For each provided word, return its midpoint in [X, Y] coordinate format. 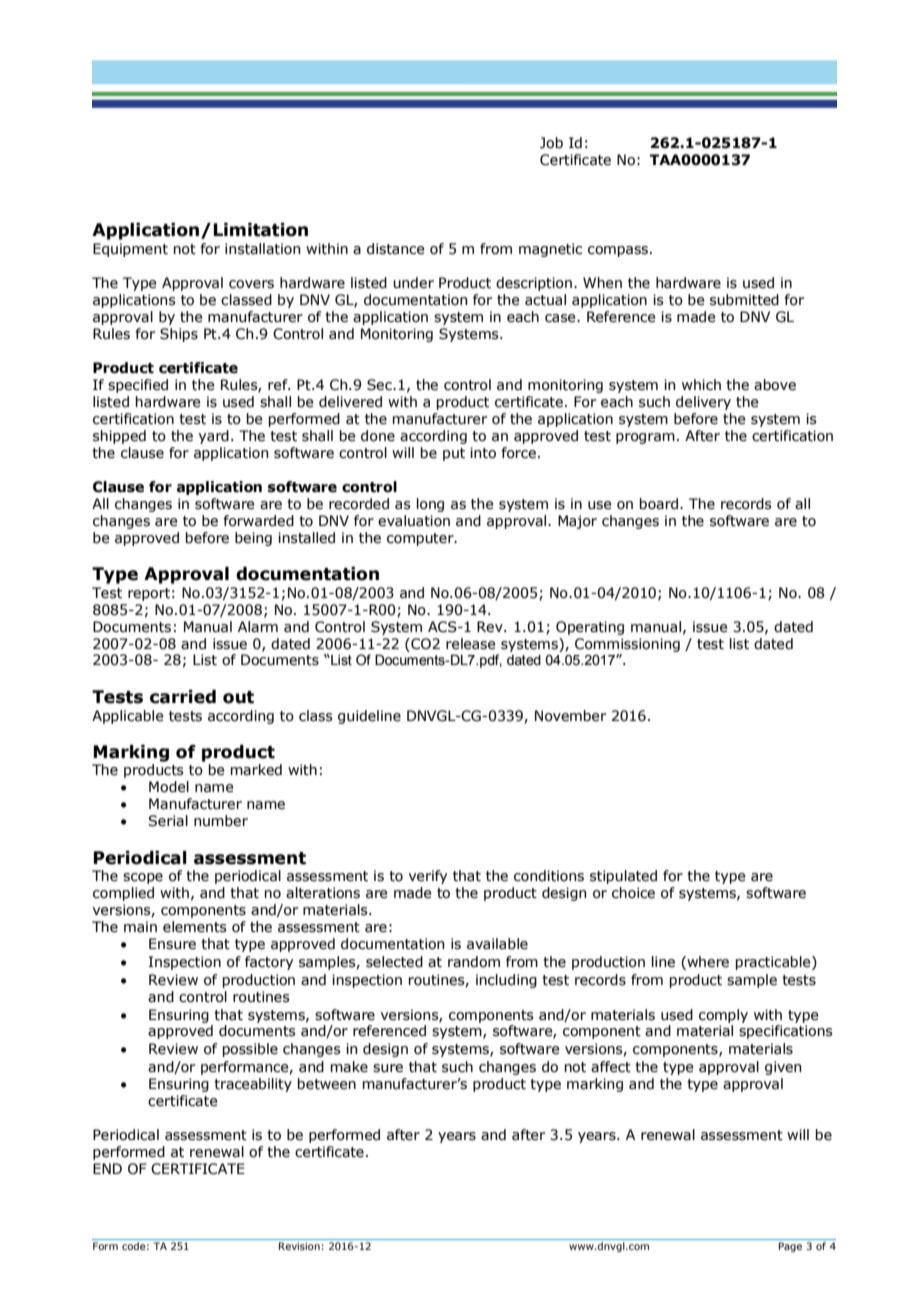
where [707, 962]
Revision [299, 1246]
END [107, 1168]
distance [395, 249]
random [474, 962]
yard [214, 437]
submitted [744, 300]
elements [195, 927]
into [483, 453]
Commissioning [627, 645]
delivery [703, 403]
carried [183, 697]
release [470, 644]
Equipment [130, 250]
